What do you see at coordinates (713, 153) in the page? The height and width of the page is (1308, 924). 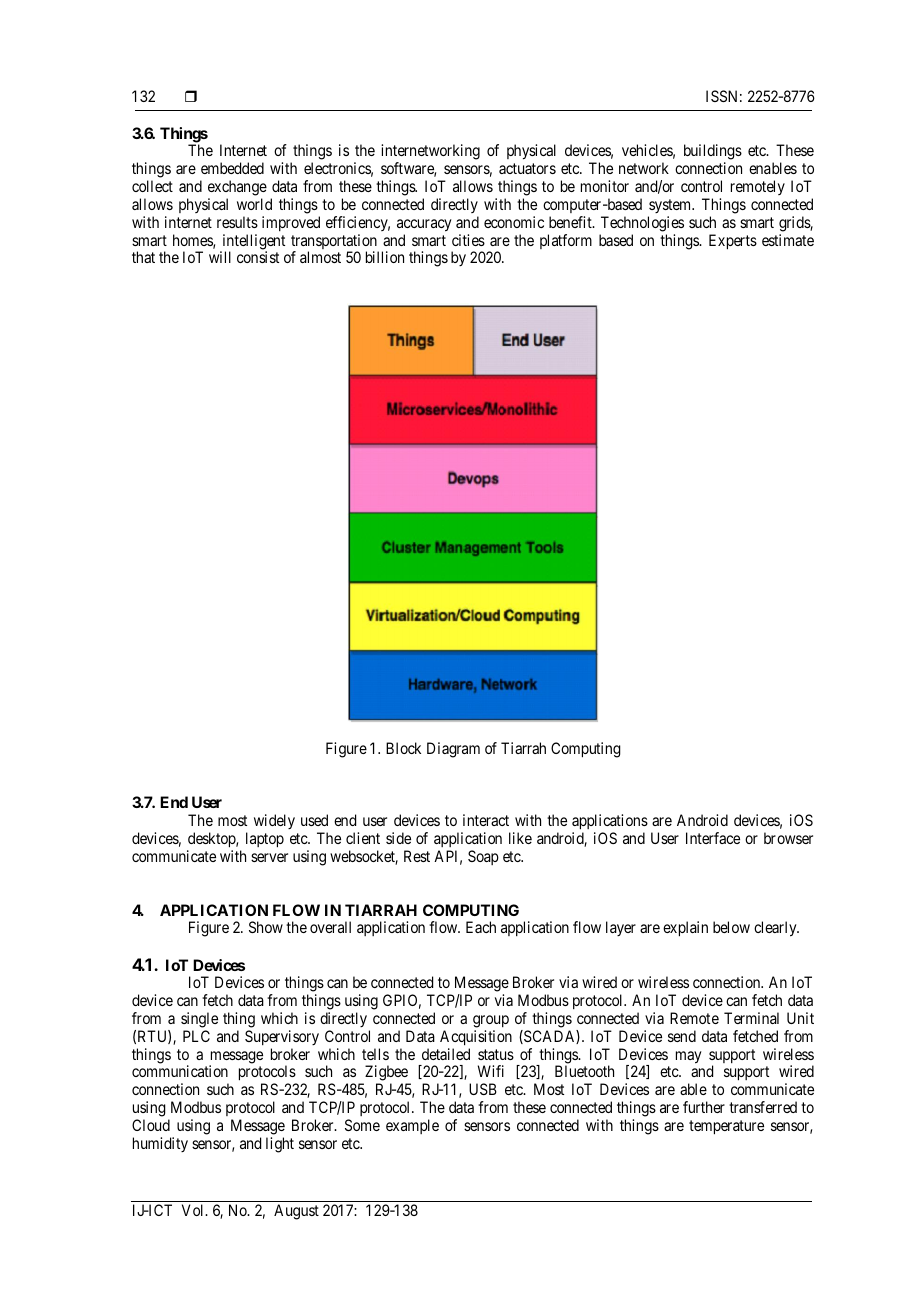 I see `buildings` at bounding box center [713, 153].
